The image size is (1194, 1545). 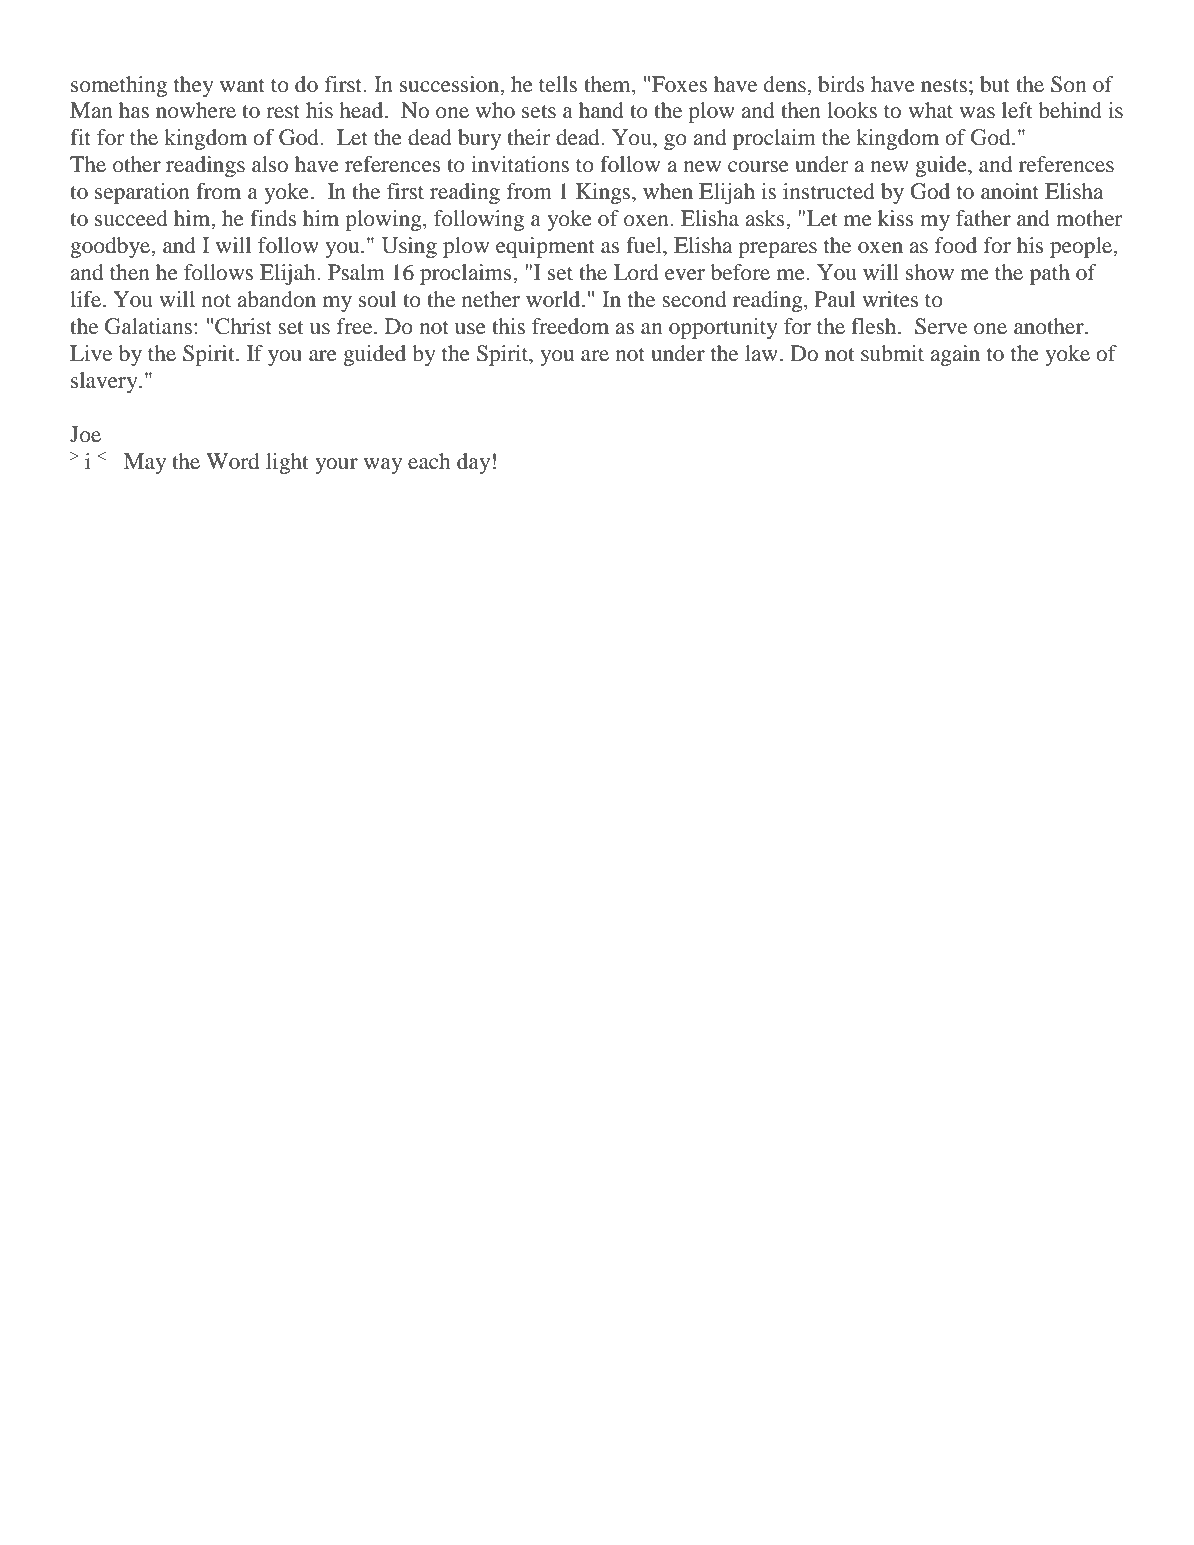 What do you see at coordinates (558, 84) in the page?
I see `tells` at bounding box center [558, 84].
